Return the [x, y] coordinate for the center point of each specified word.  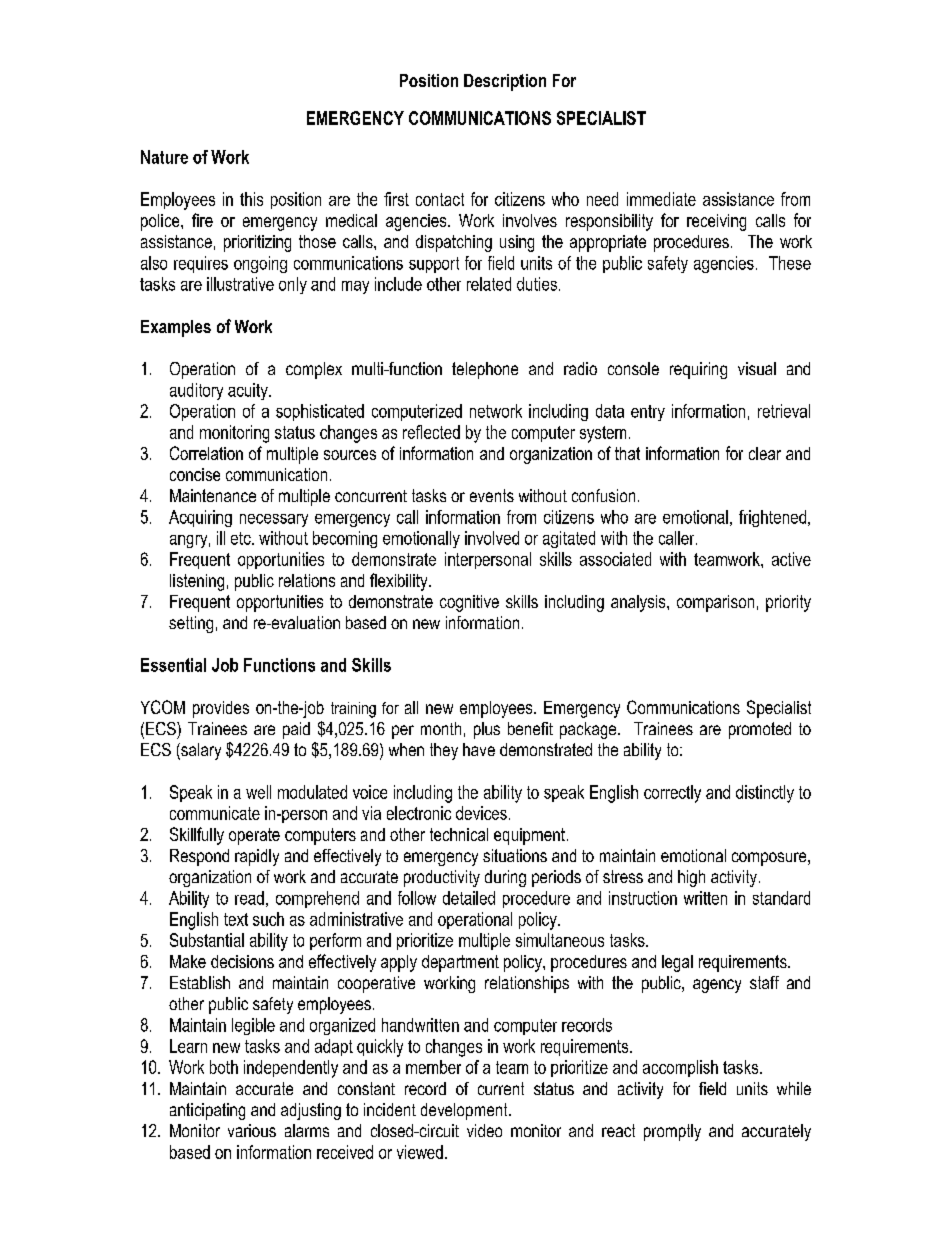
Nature [164, 157]
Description [505, 82]
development [465, 1111]
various [252, 1130]
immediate [661, 199]
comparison [715, 603]
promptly [672, 1132]
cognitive [469, 603]
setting [191, 624]
